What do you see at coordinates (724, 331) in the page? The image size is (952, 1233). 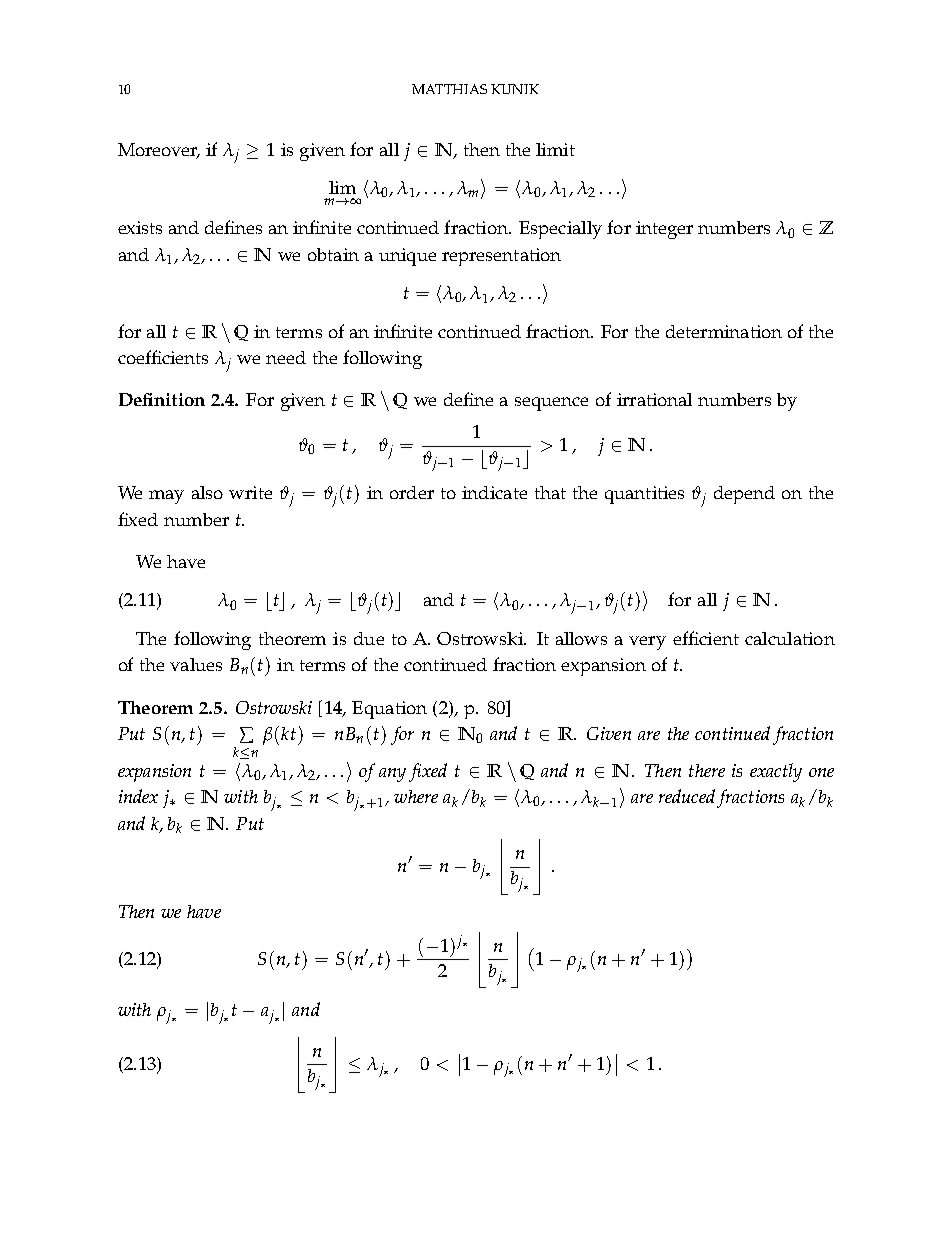 I see `determination` at bounding box center [724, 331].
